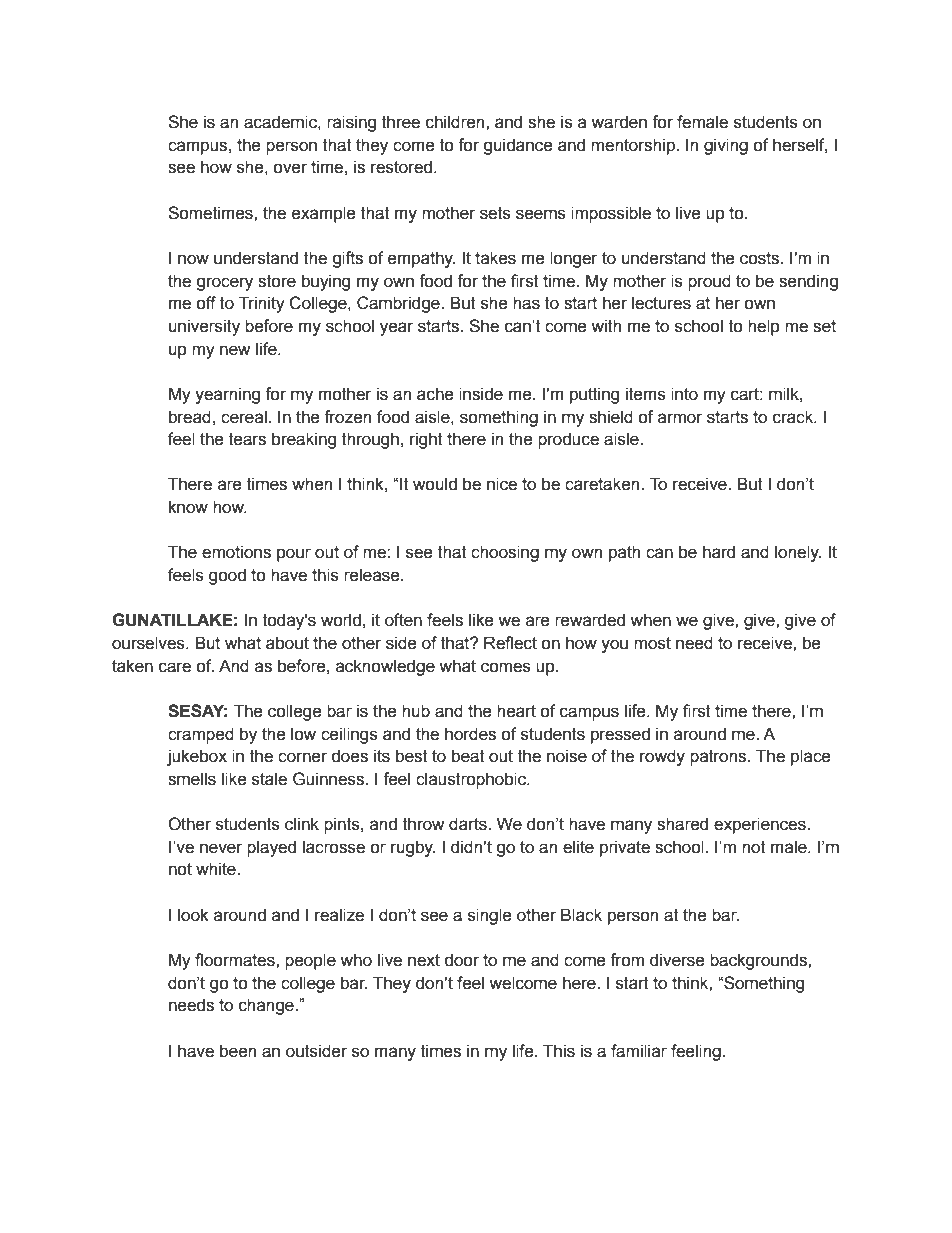 The height and width of the page is (1233, 952). Describe the element at coordinates (235, 350) in the page. I see `new` at that location.
